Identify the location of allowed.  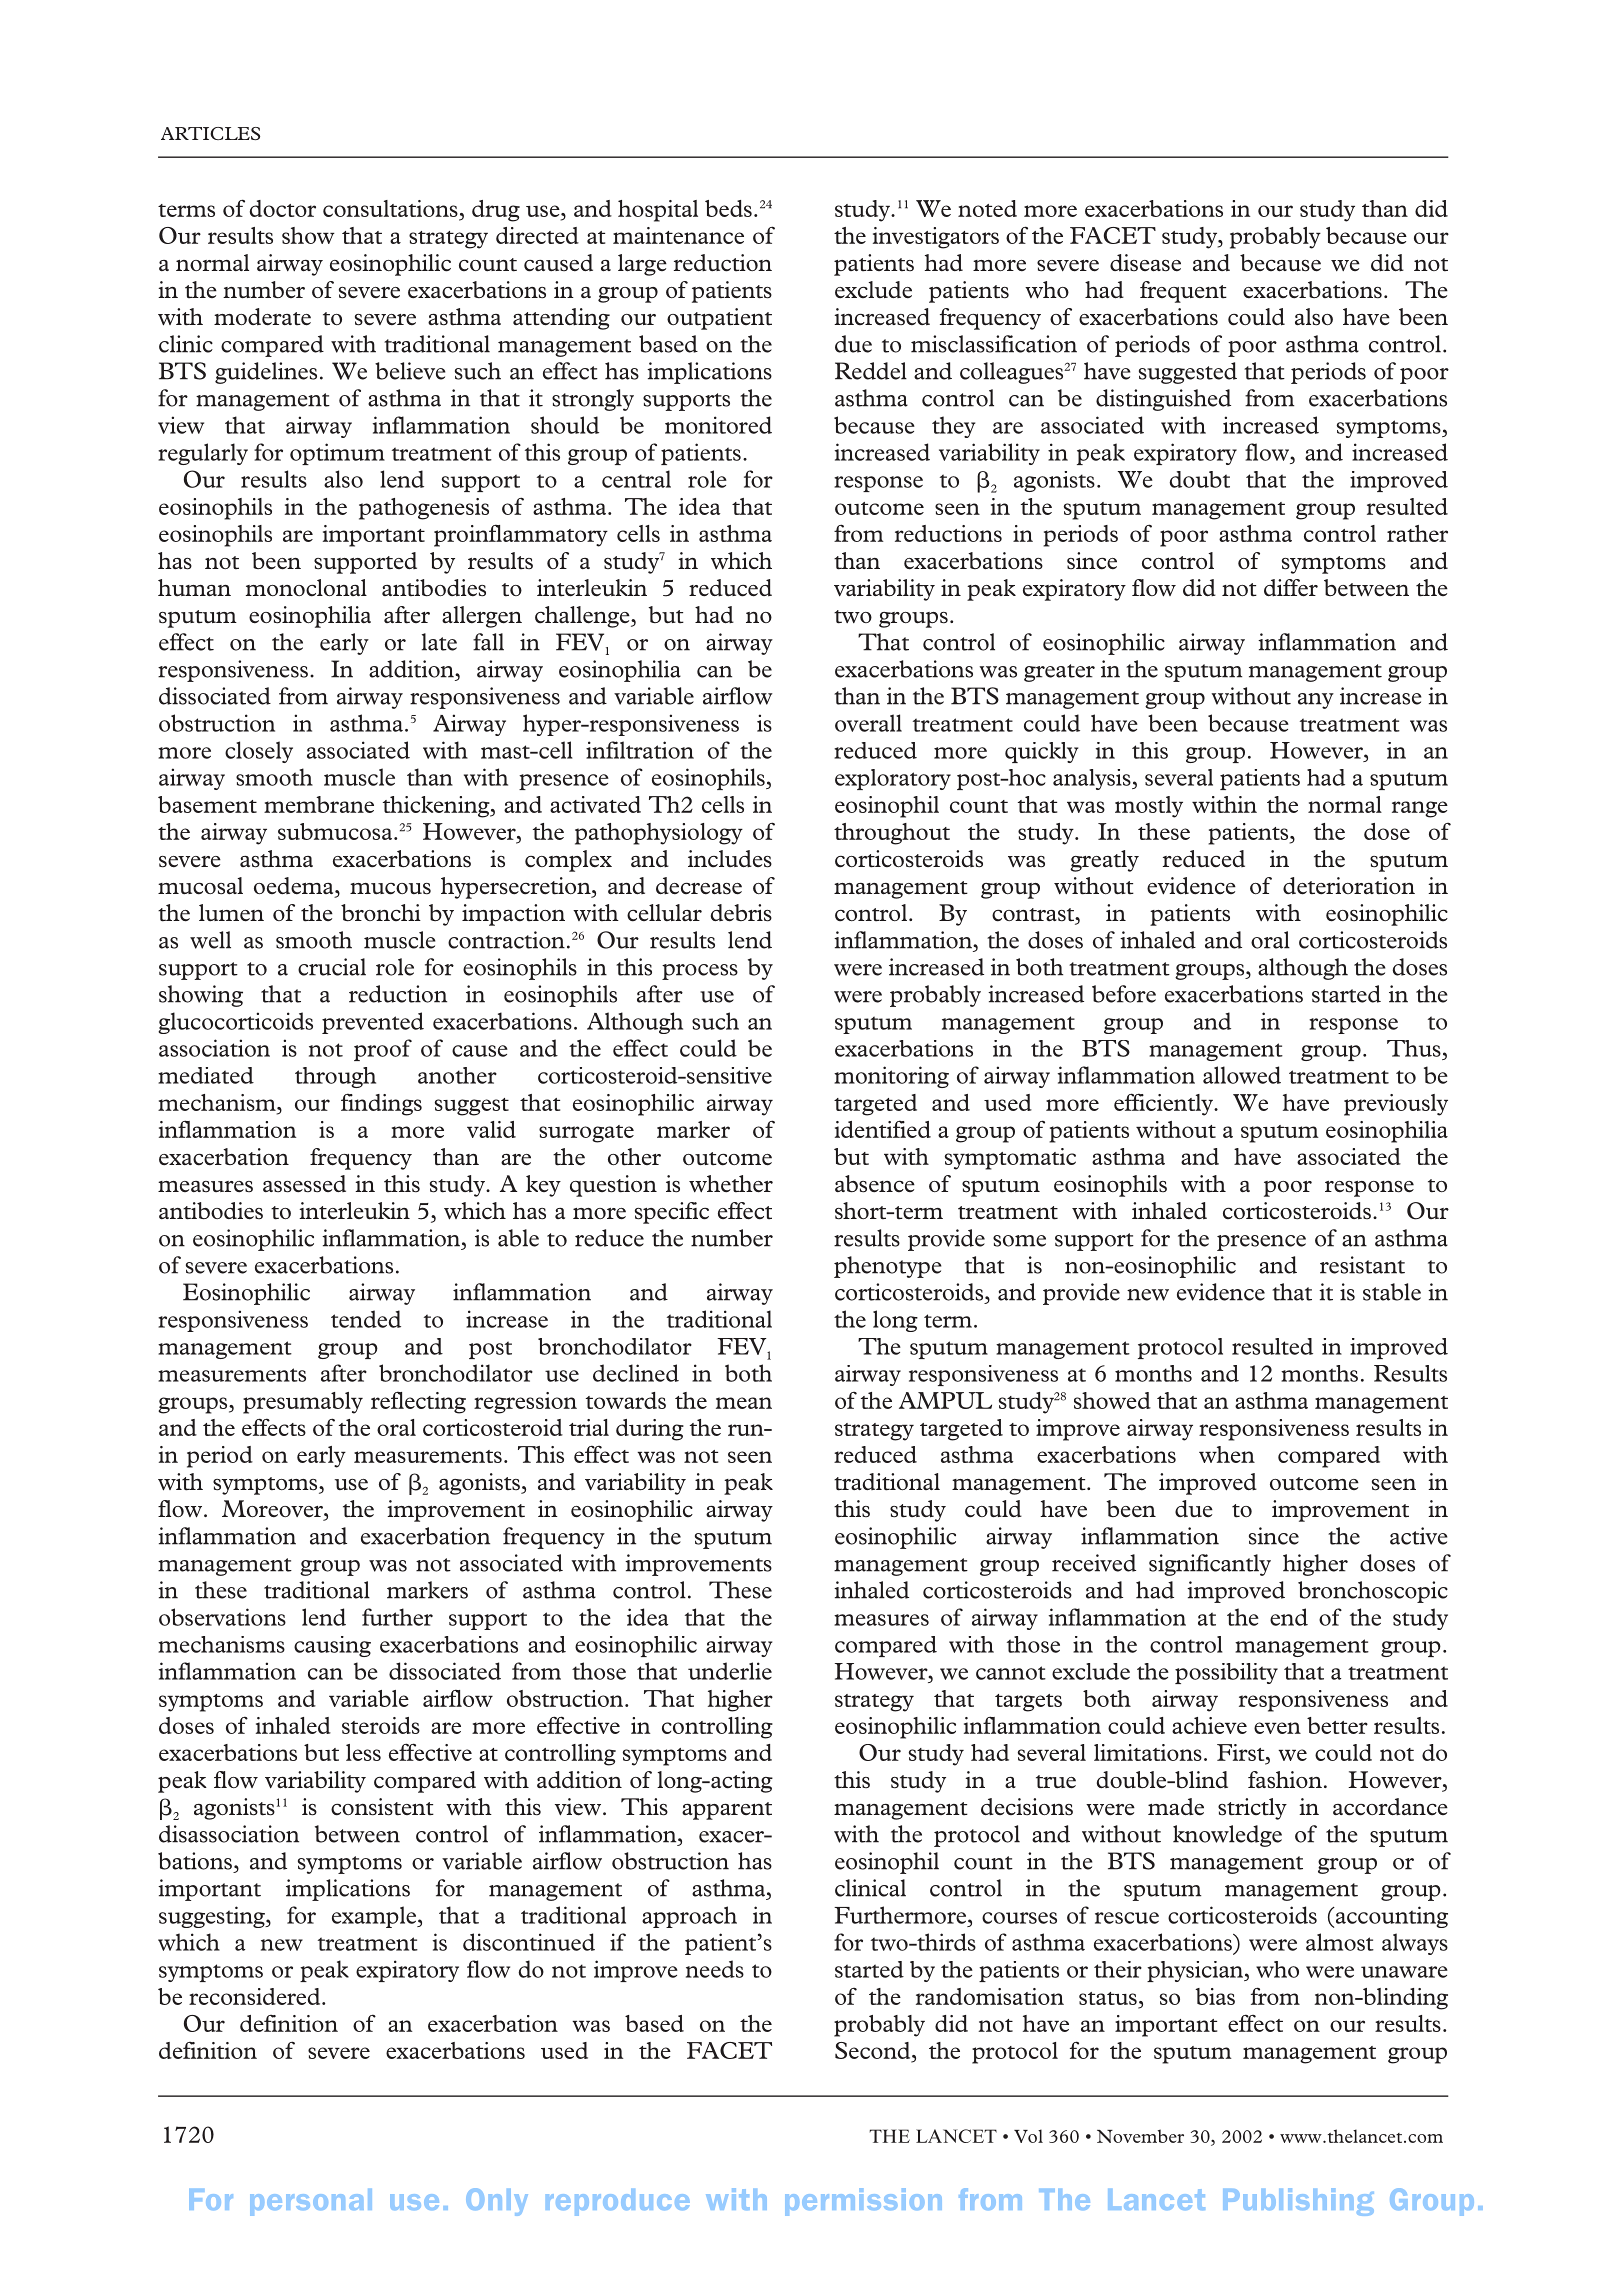
(1242, 1075).
